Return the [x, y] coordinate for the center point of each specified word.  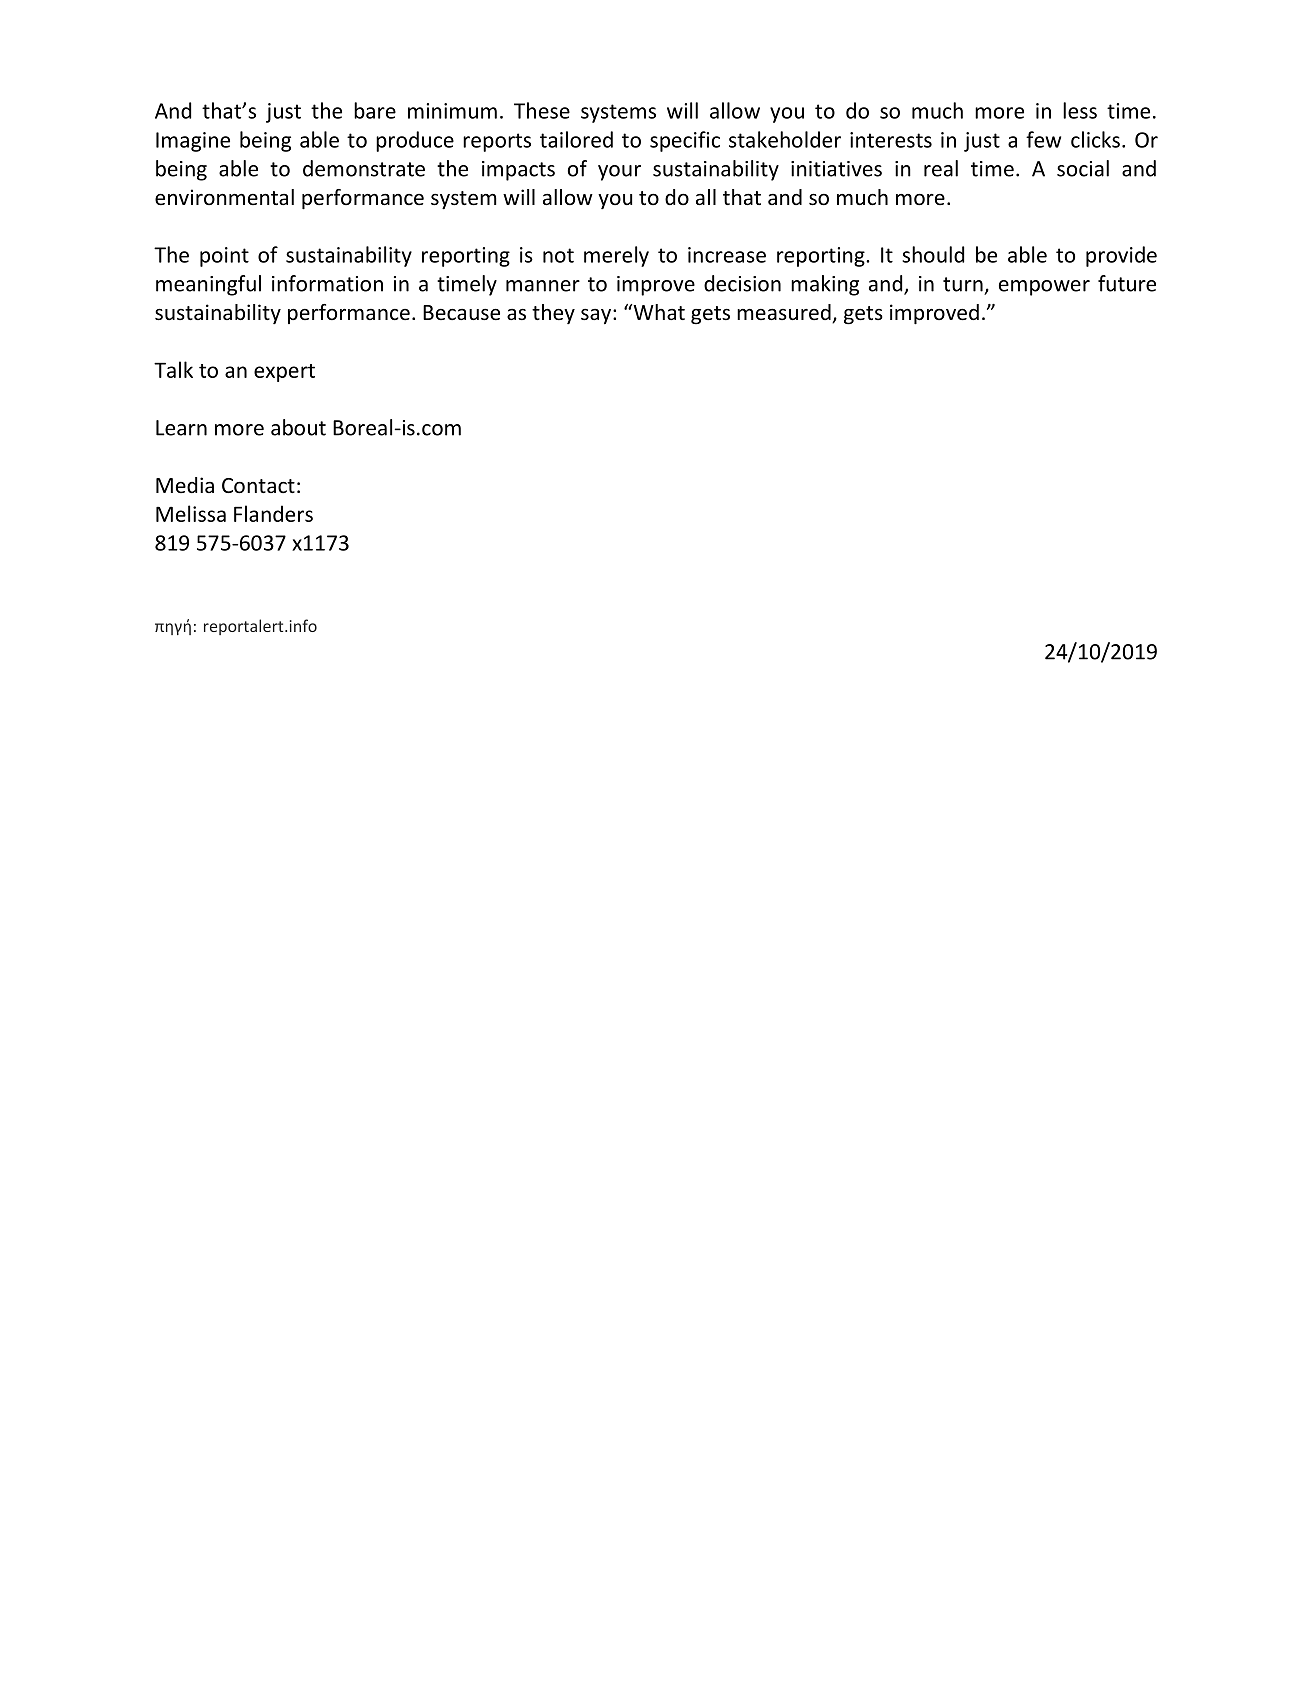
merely [616, 256]
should [933, 254]
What [658, 312]
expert [284, 373]
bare [375, 110]
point [224, 257]
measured [785, 313]
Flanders [273, 513]
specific [685, 141]
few [1043, 139]
